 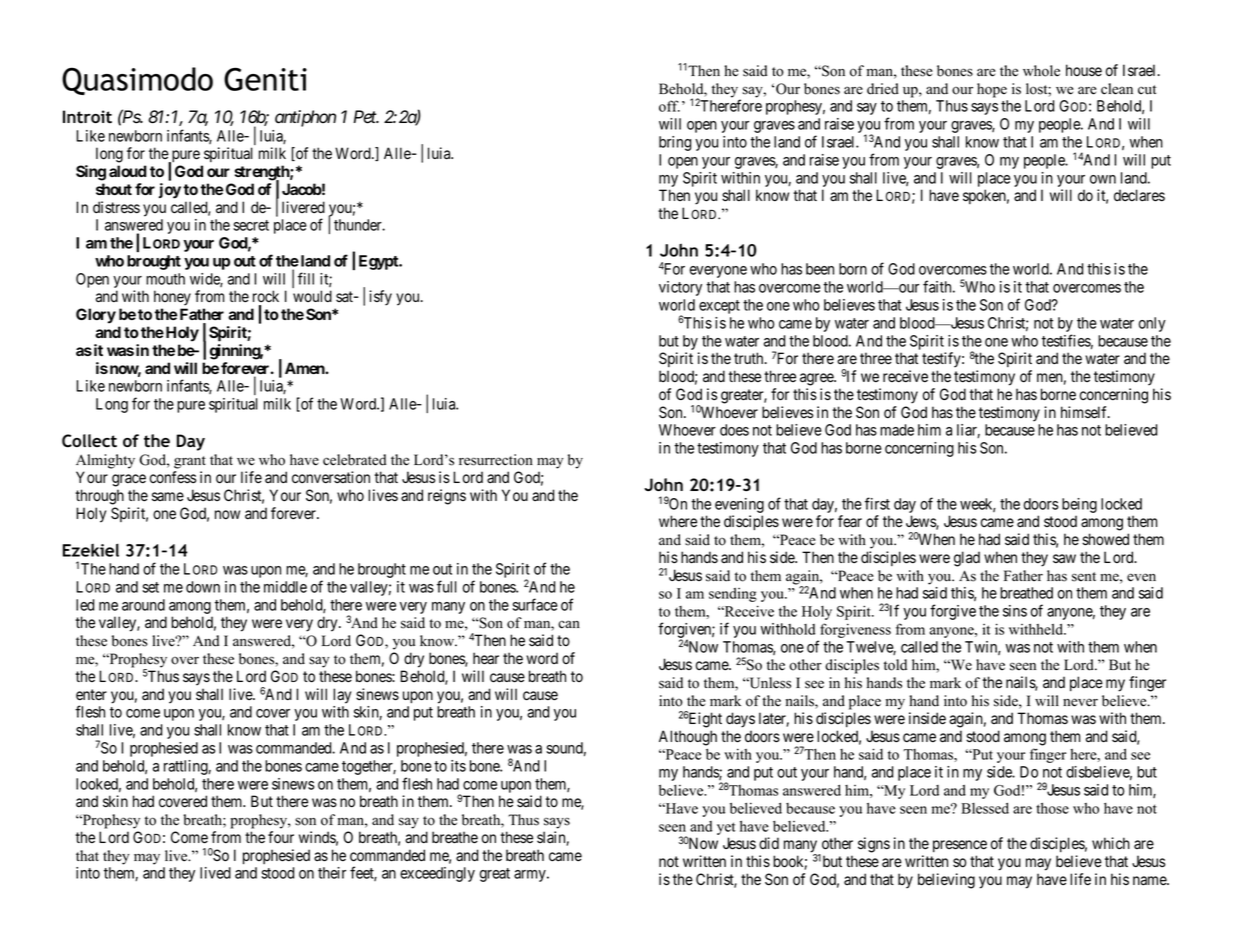 What do you see at coordinates (960, 846) in the image?
I see `presence` at bounding box center [960, 846].
